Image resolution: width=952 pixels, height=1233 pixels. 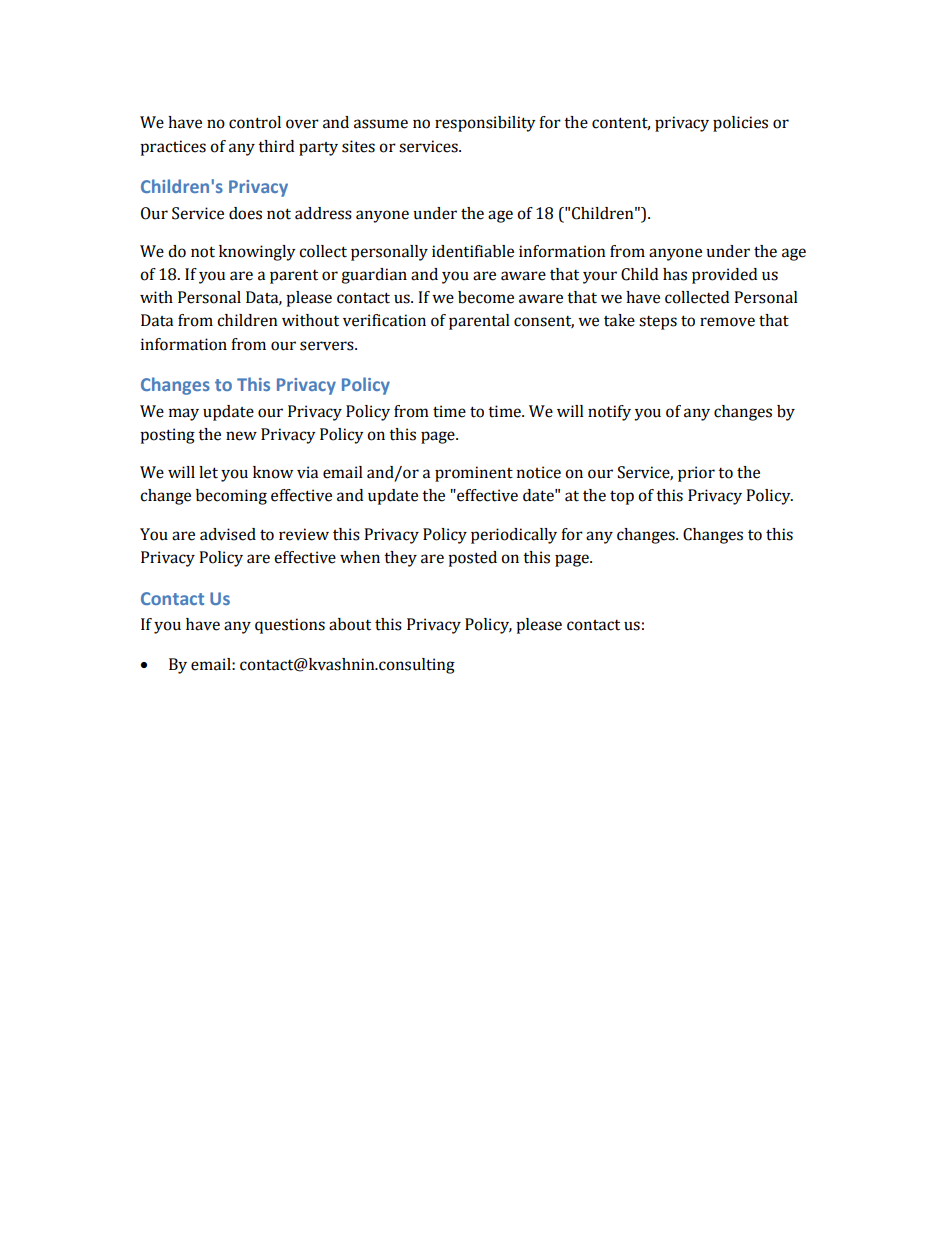 What do you see at coordinates (184, 414) in the screenshot?
I see `may` at bounding box center [184, 414].
